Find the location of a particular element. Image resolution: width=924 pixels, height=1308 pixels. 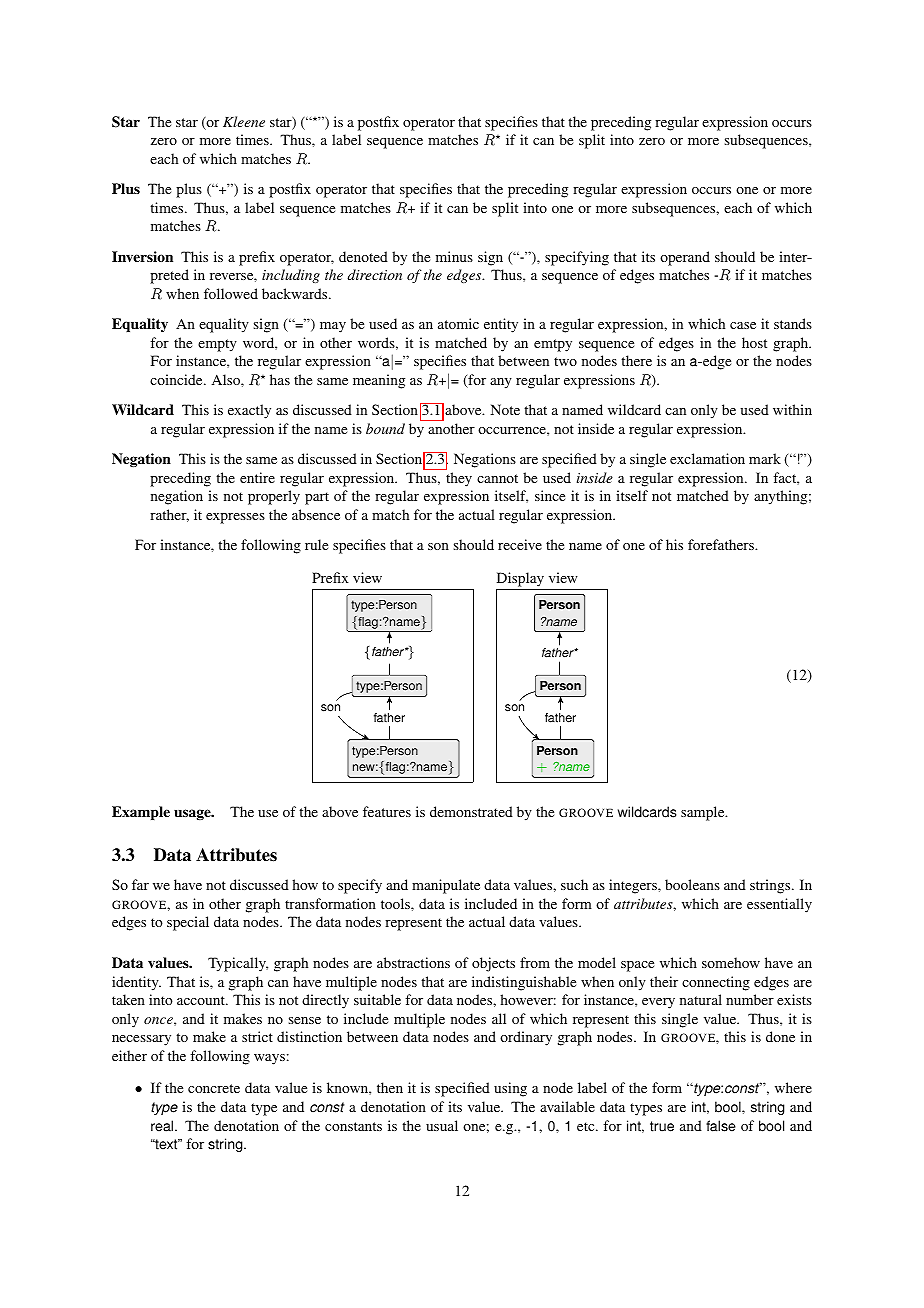

false is located at coordinates (721, 1126).
